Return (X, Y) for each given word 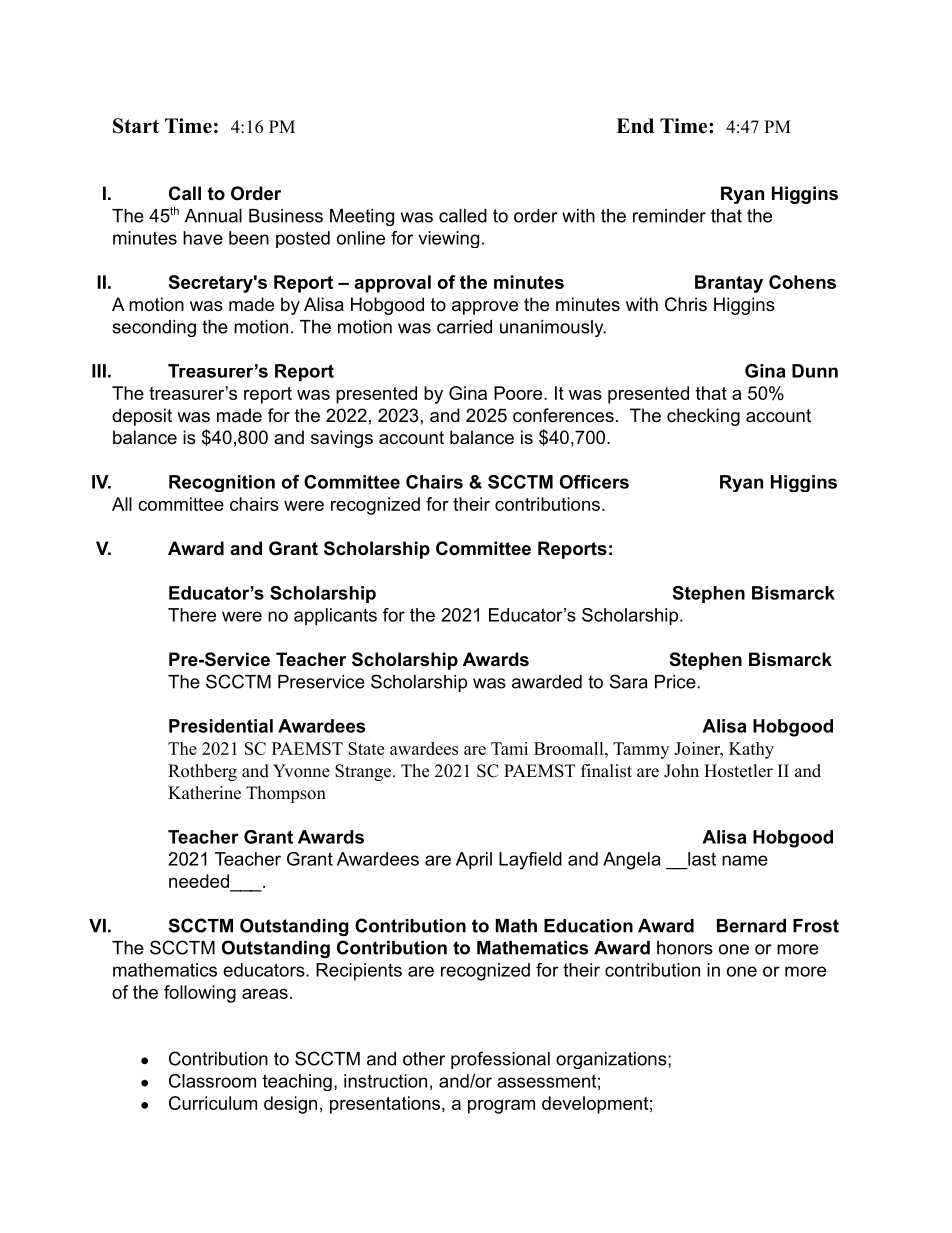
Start (136, 126)
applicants (335, 617)
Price (675, 682)
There (192, 615)
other (424, 1059)
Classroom (212, 1081)
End (635, 126)
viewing (448, 239)
